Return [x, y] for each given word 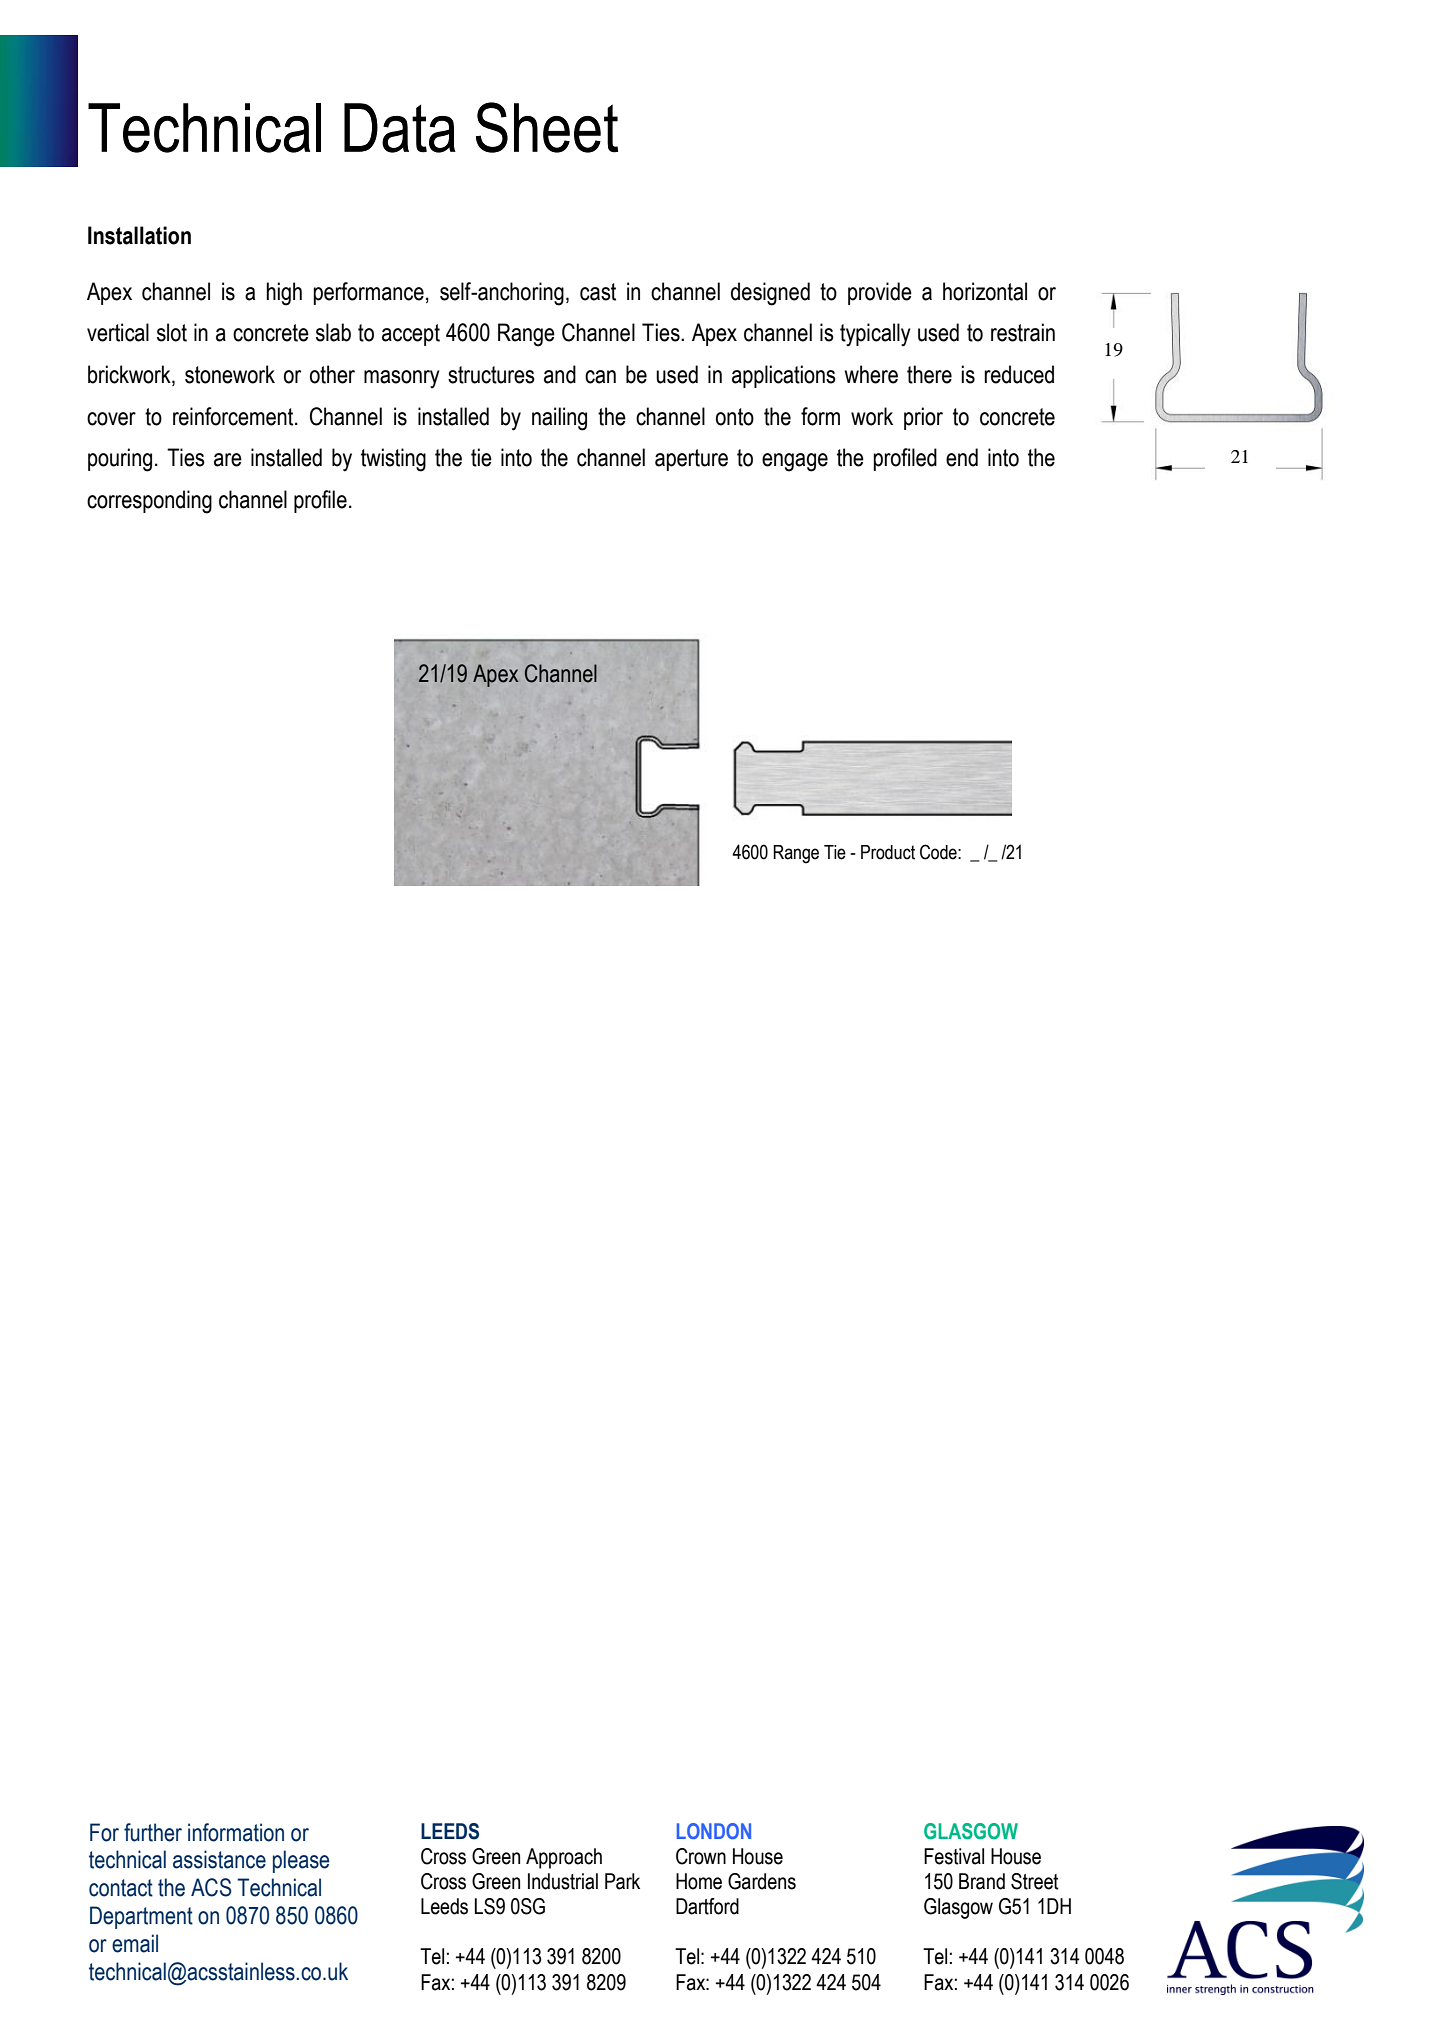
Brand [982, 1881]
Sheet [547, 127]
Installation [139, 235]
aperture [691, 460]
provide [880, 293]
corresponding [149, 502]
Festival [954, 1856]
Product [888, 852]
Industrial [563, 1881]
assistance [219, 1859]
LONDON [714, 1831]
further [153, 1832]
